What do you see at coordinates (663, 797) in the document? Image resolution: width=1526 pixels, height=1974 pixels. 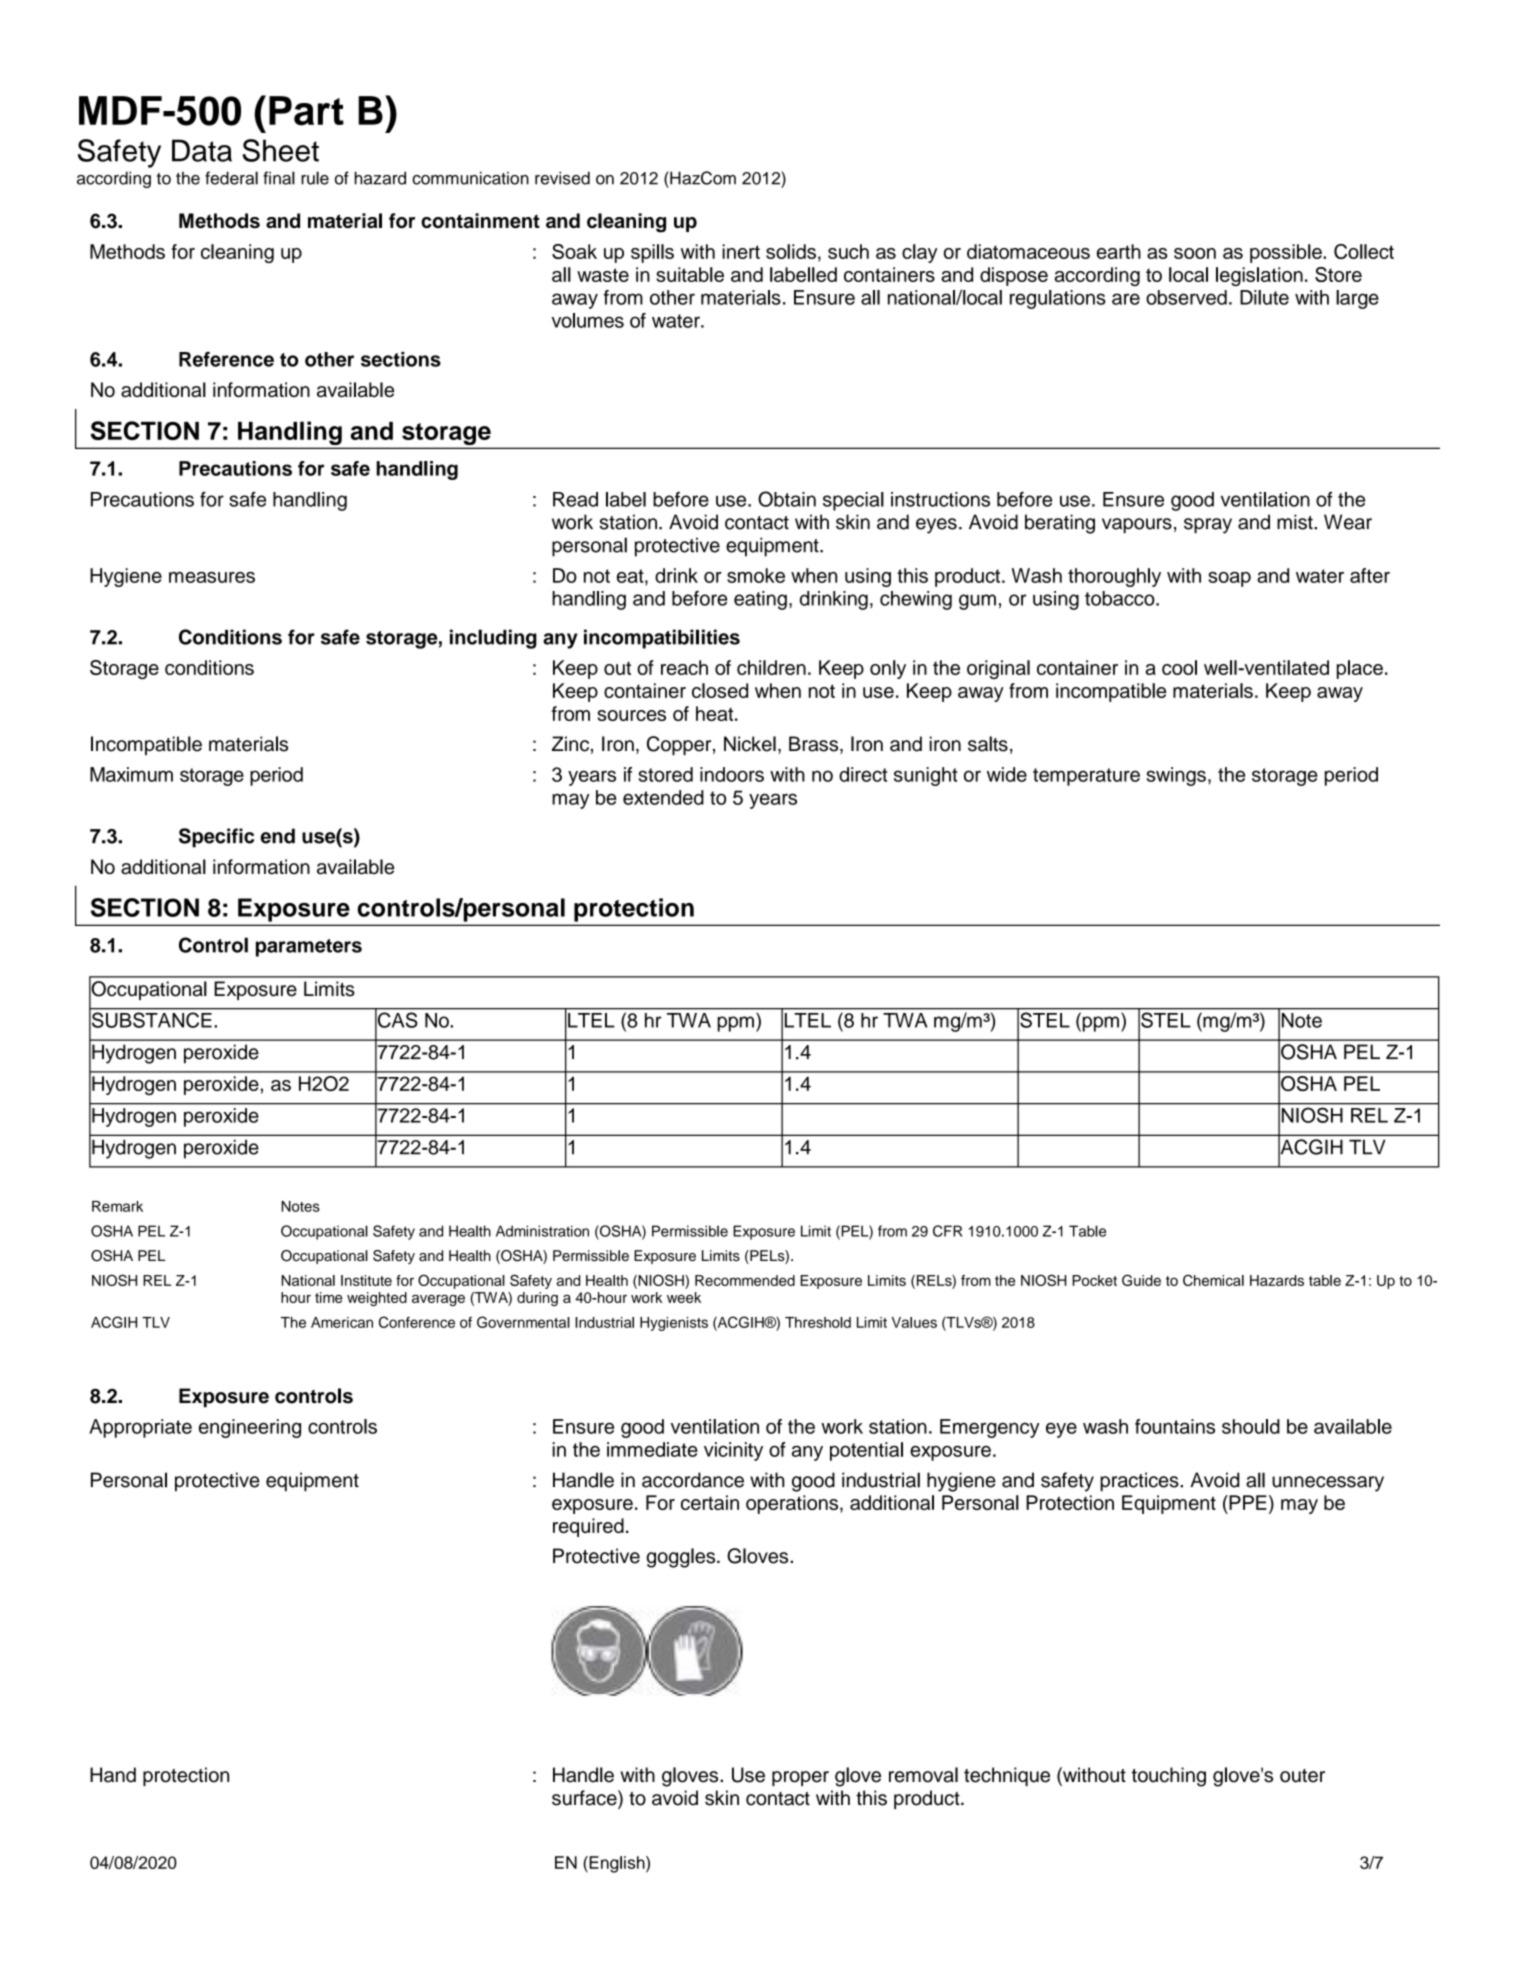 I see `extended` at bounding box center [663, 797].
